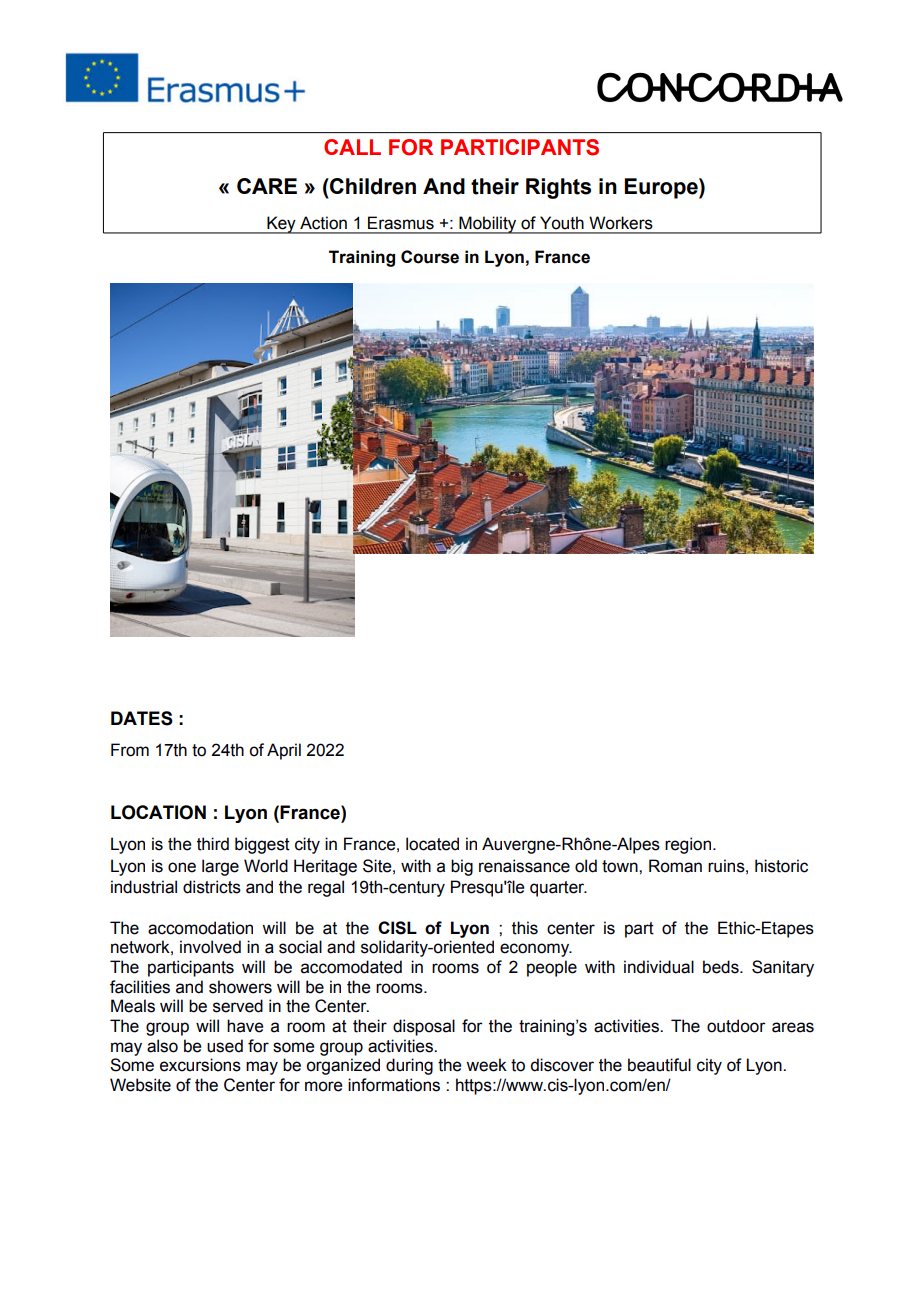 The width and height of the screenshot is (924, 1307). Describe the element at coordinates (267, 186) in the screenshot. I see `CARE` at that location.
